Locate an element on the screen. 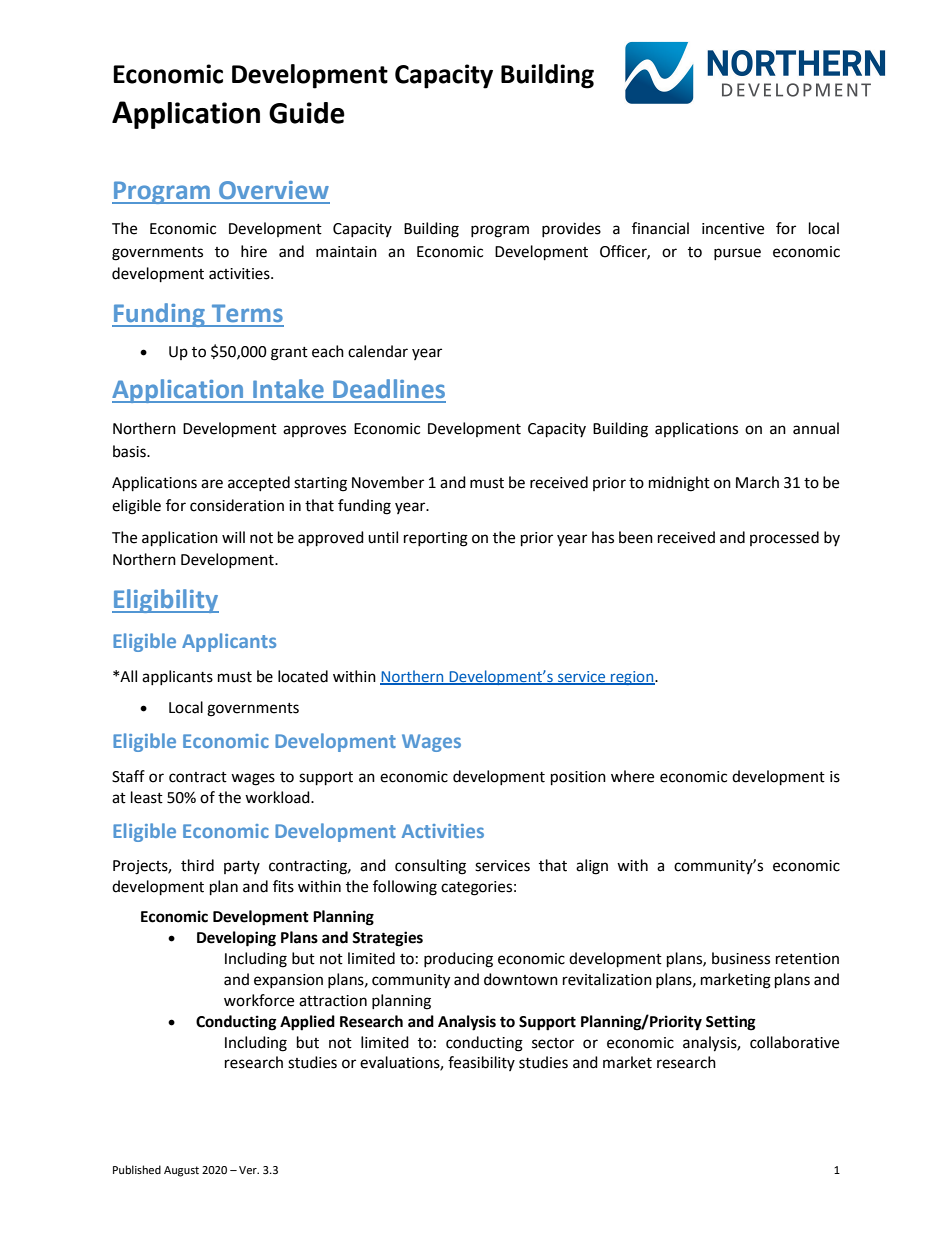  August is located at coordinates (181, 1171).
